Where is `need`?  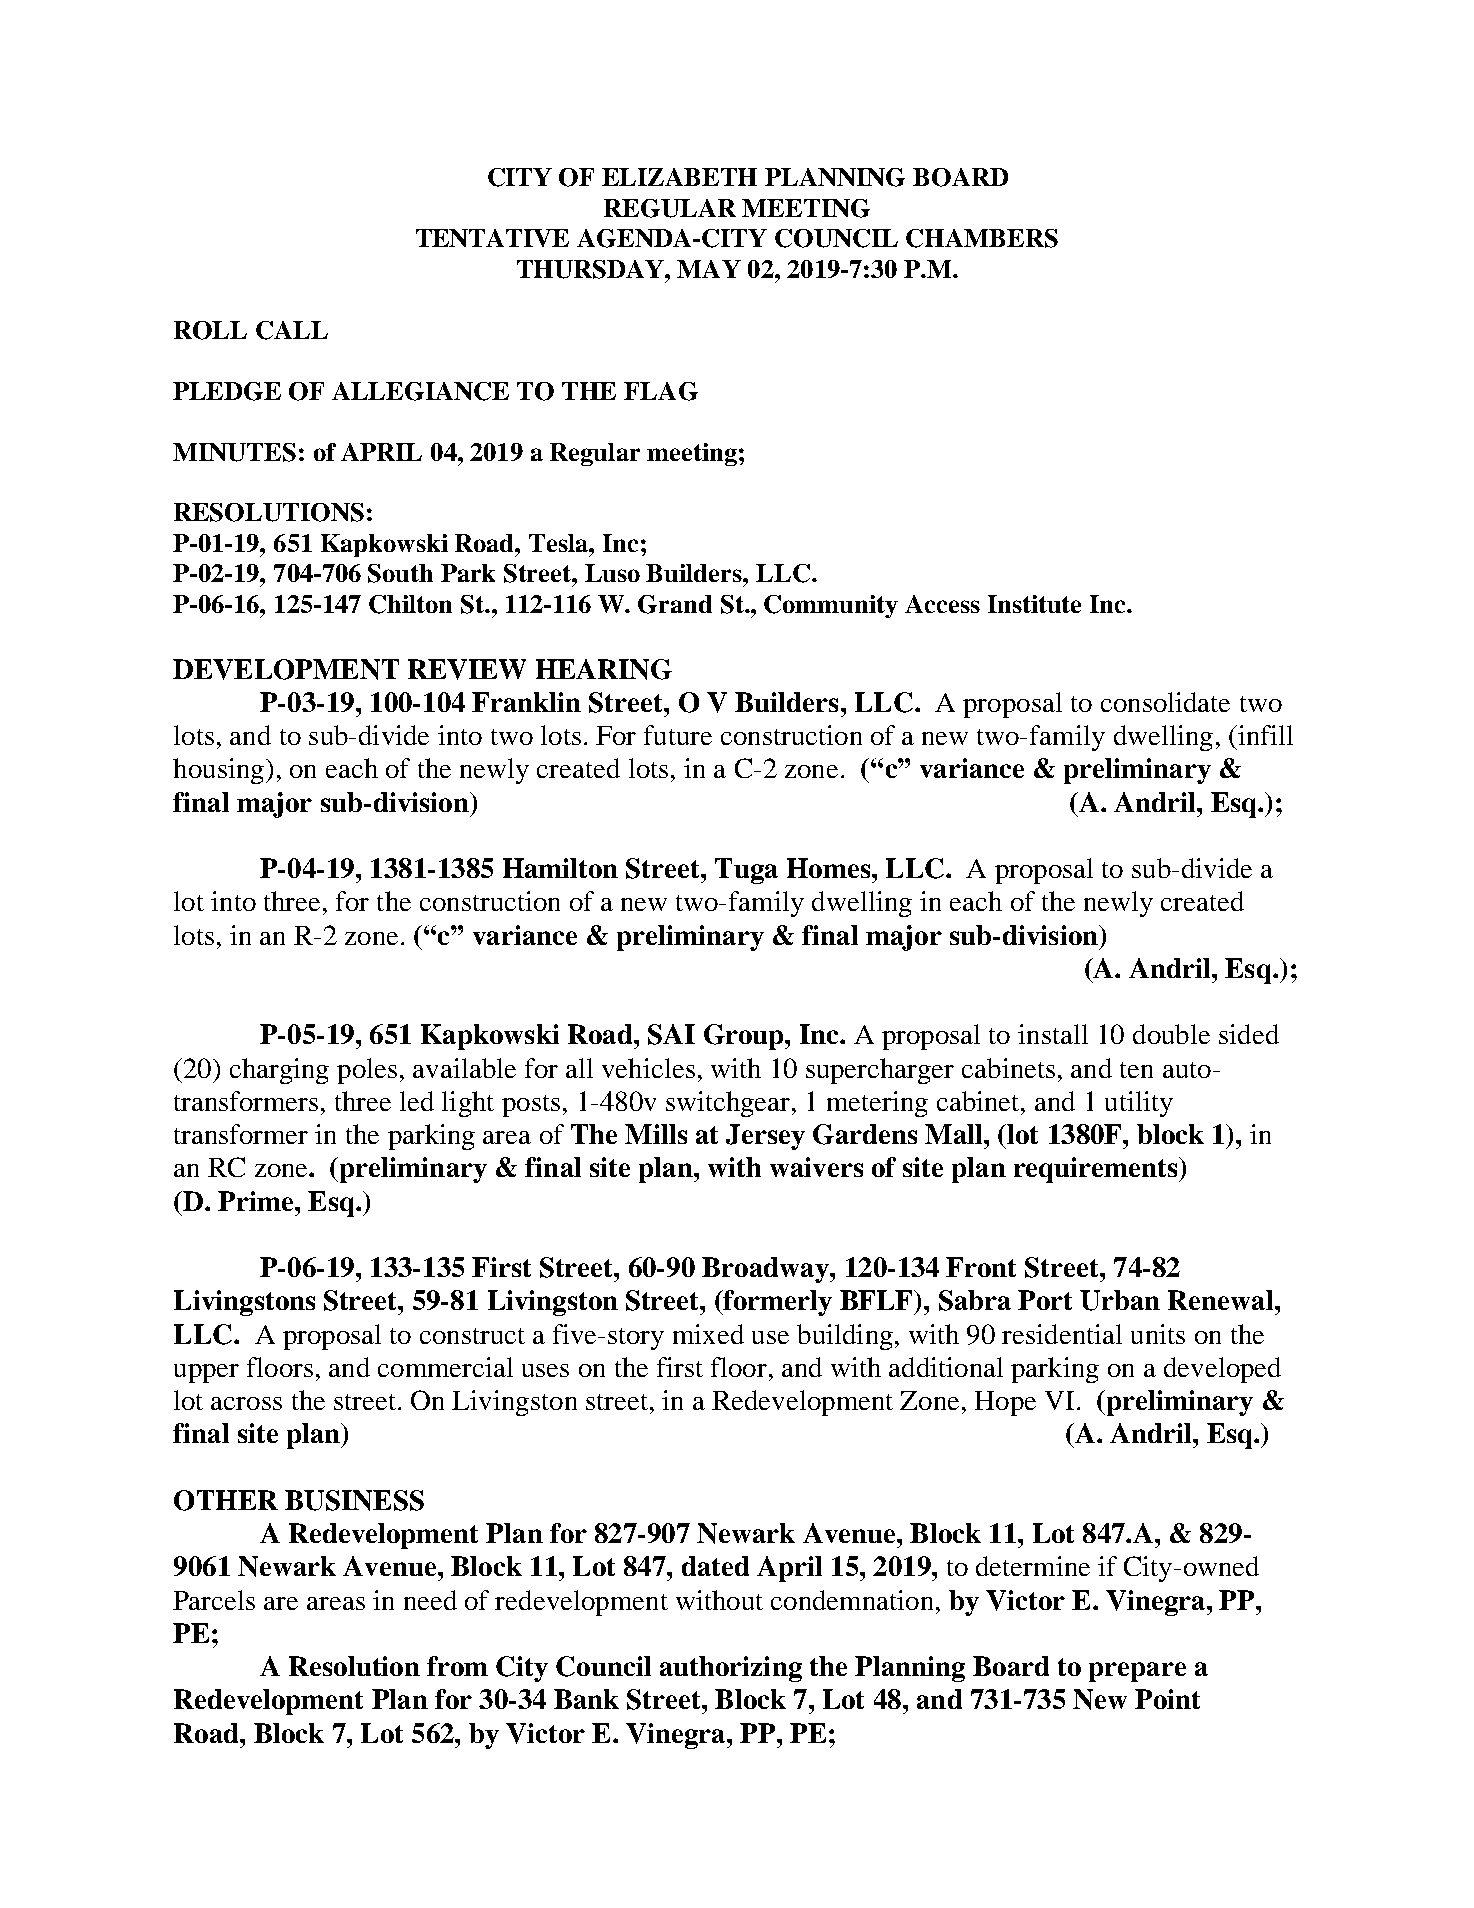 need is located at coordinates (430, 1600).
